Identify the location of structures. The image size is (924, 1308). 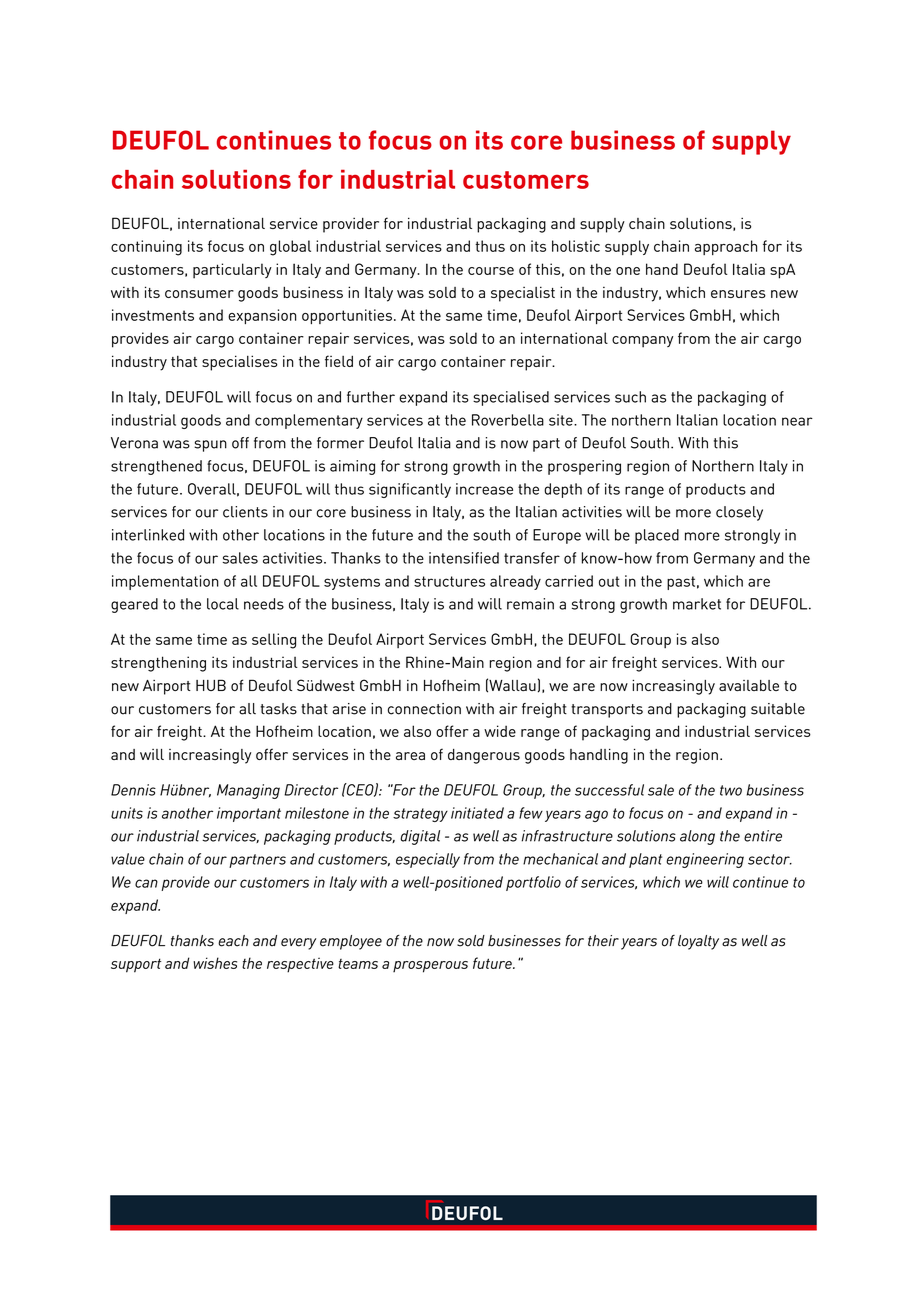
(449, 581).
